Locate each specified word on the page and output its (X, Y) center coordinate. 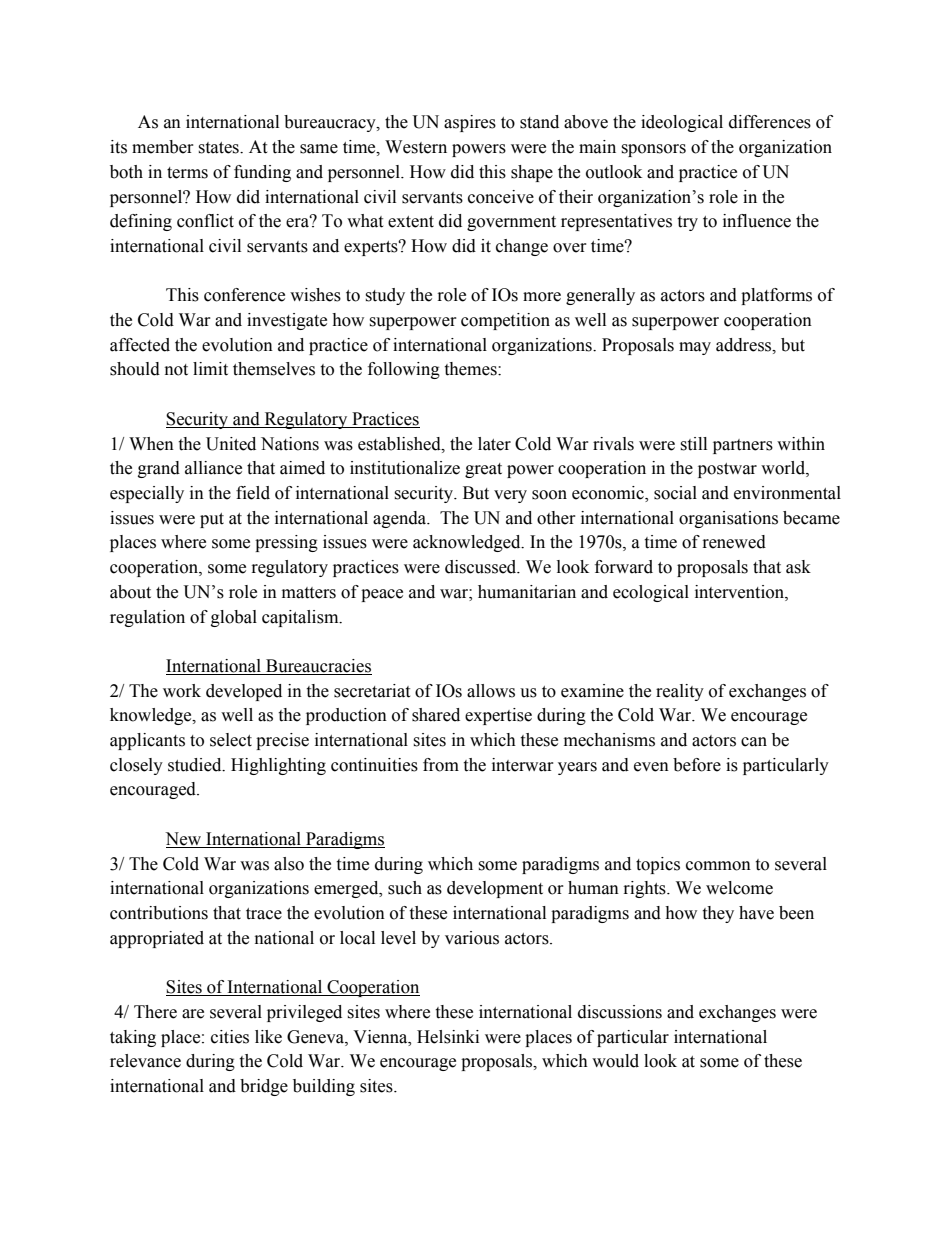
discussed (482, 567)
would (615, 1061)
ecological (651, 593)
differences (770, 122)
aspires (470, 123)
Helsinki (448, 1037)
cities (230, 1037)
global (234, 618)
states (219, 148)
